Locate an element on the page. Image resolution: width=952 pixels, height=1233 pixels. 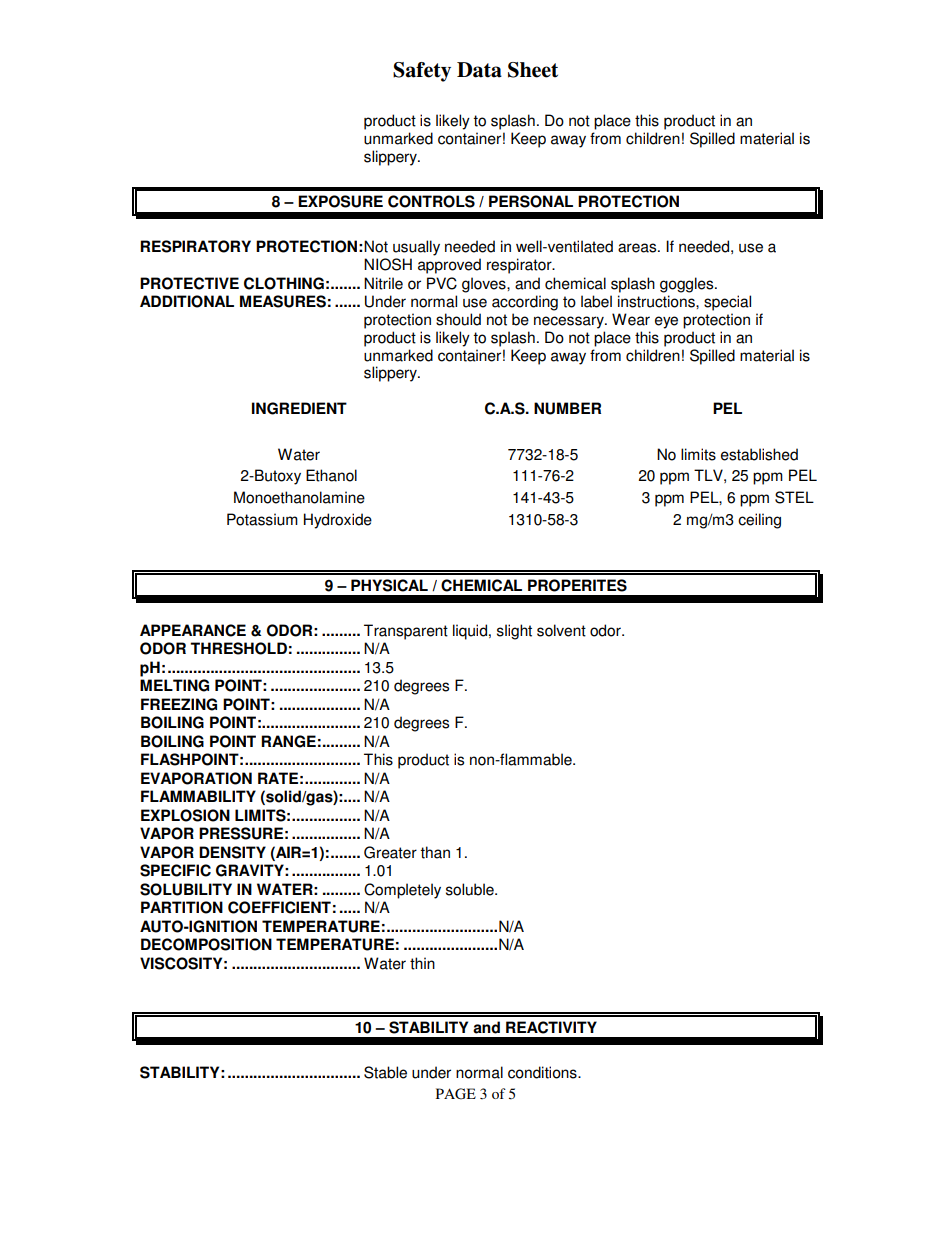
MEASURES is located at coordinates (283, 301).
